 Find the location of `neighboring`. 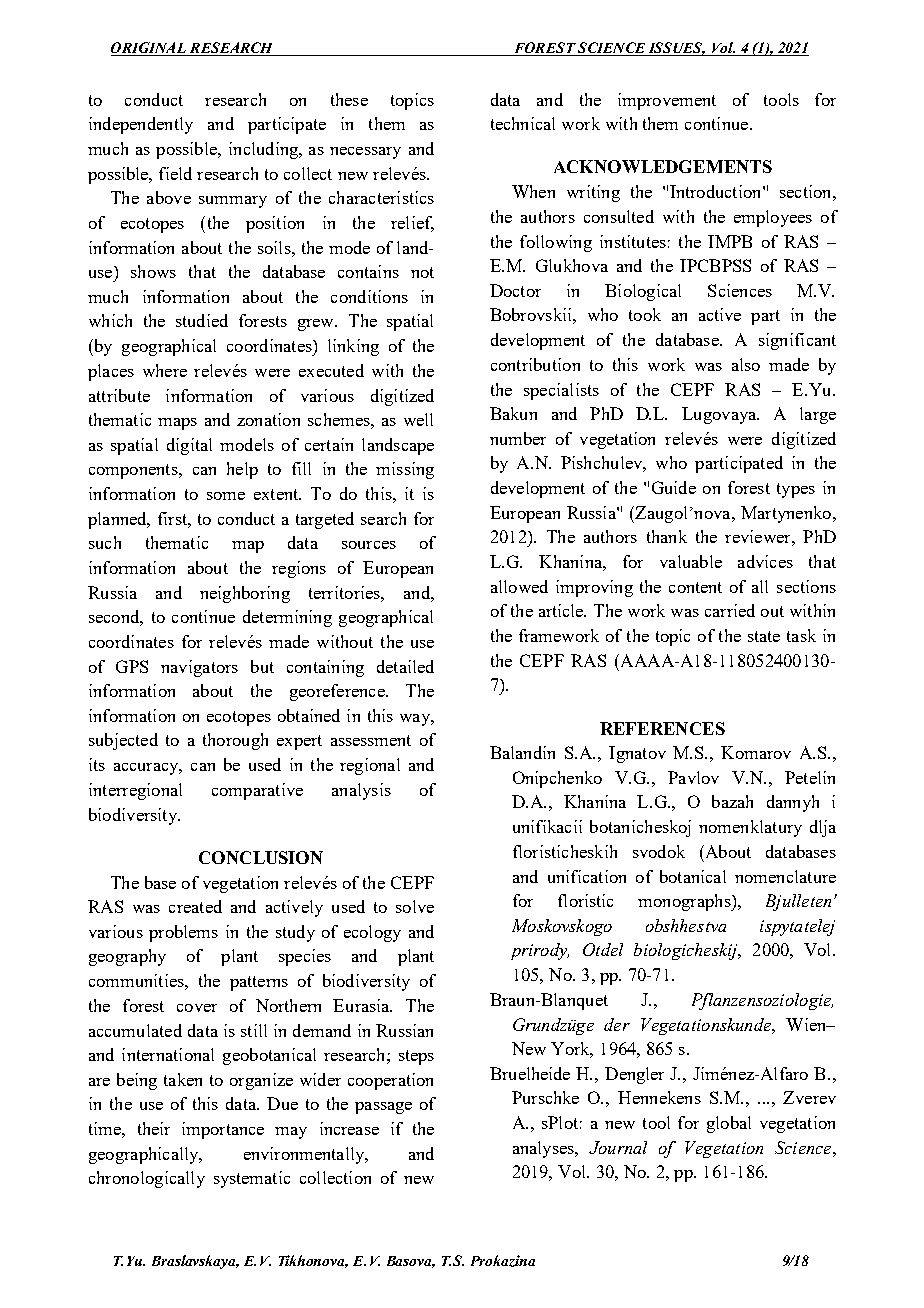

neighboring is located at coordinates (245, 594).
